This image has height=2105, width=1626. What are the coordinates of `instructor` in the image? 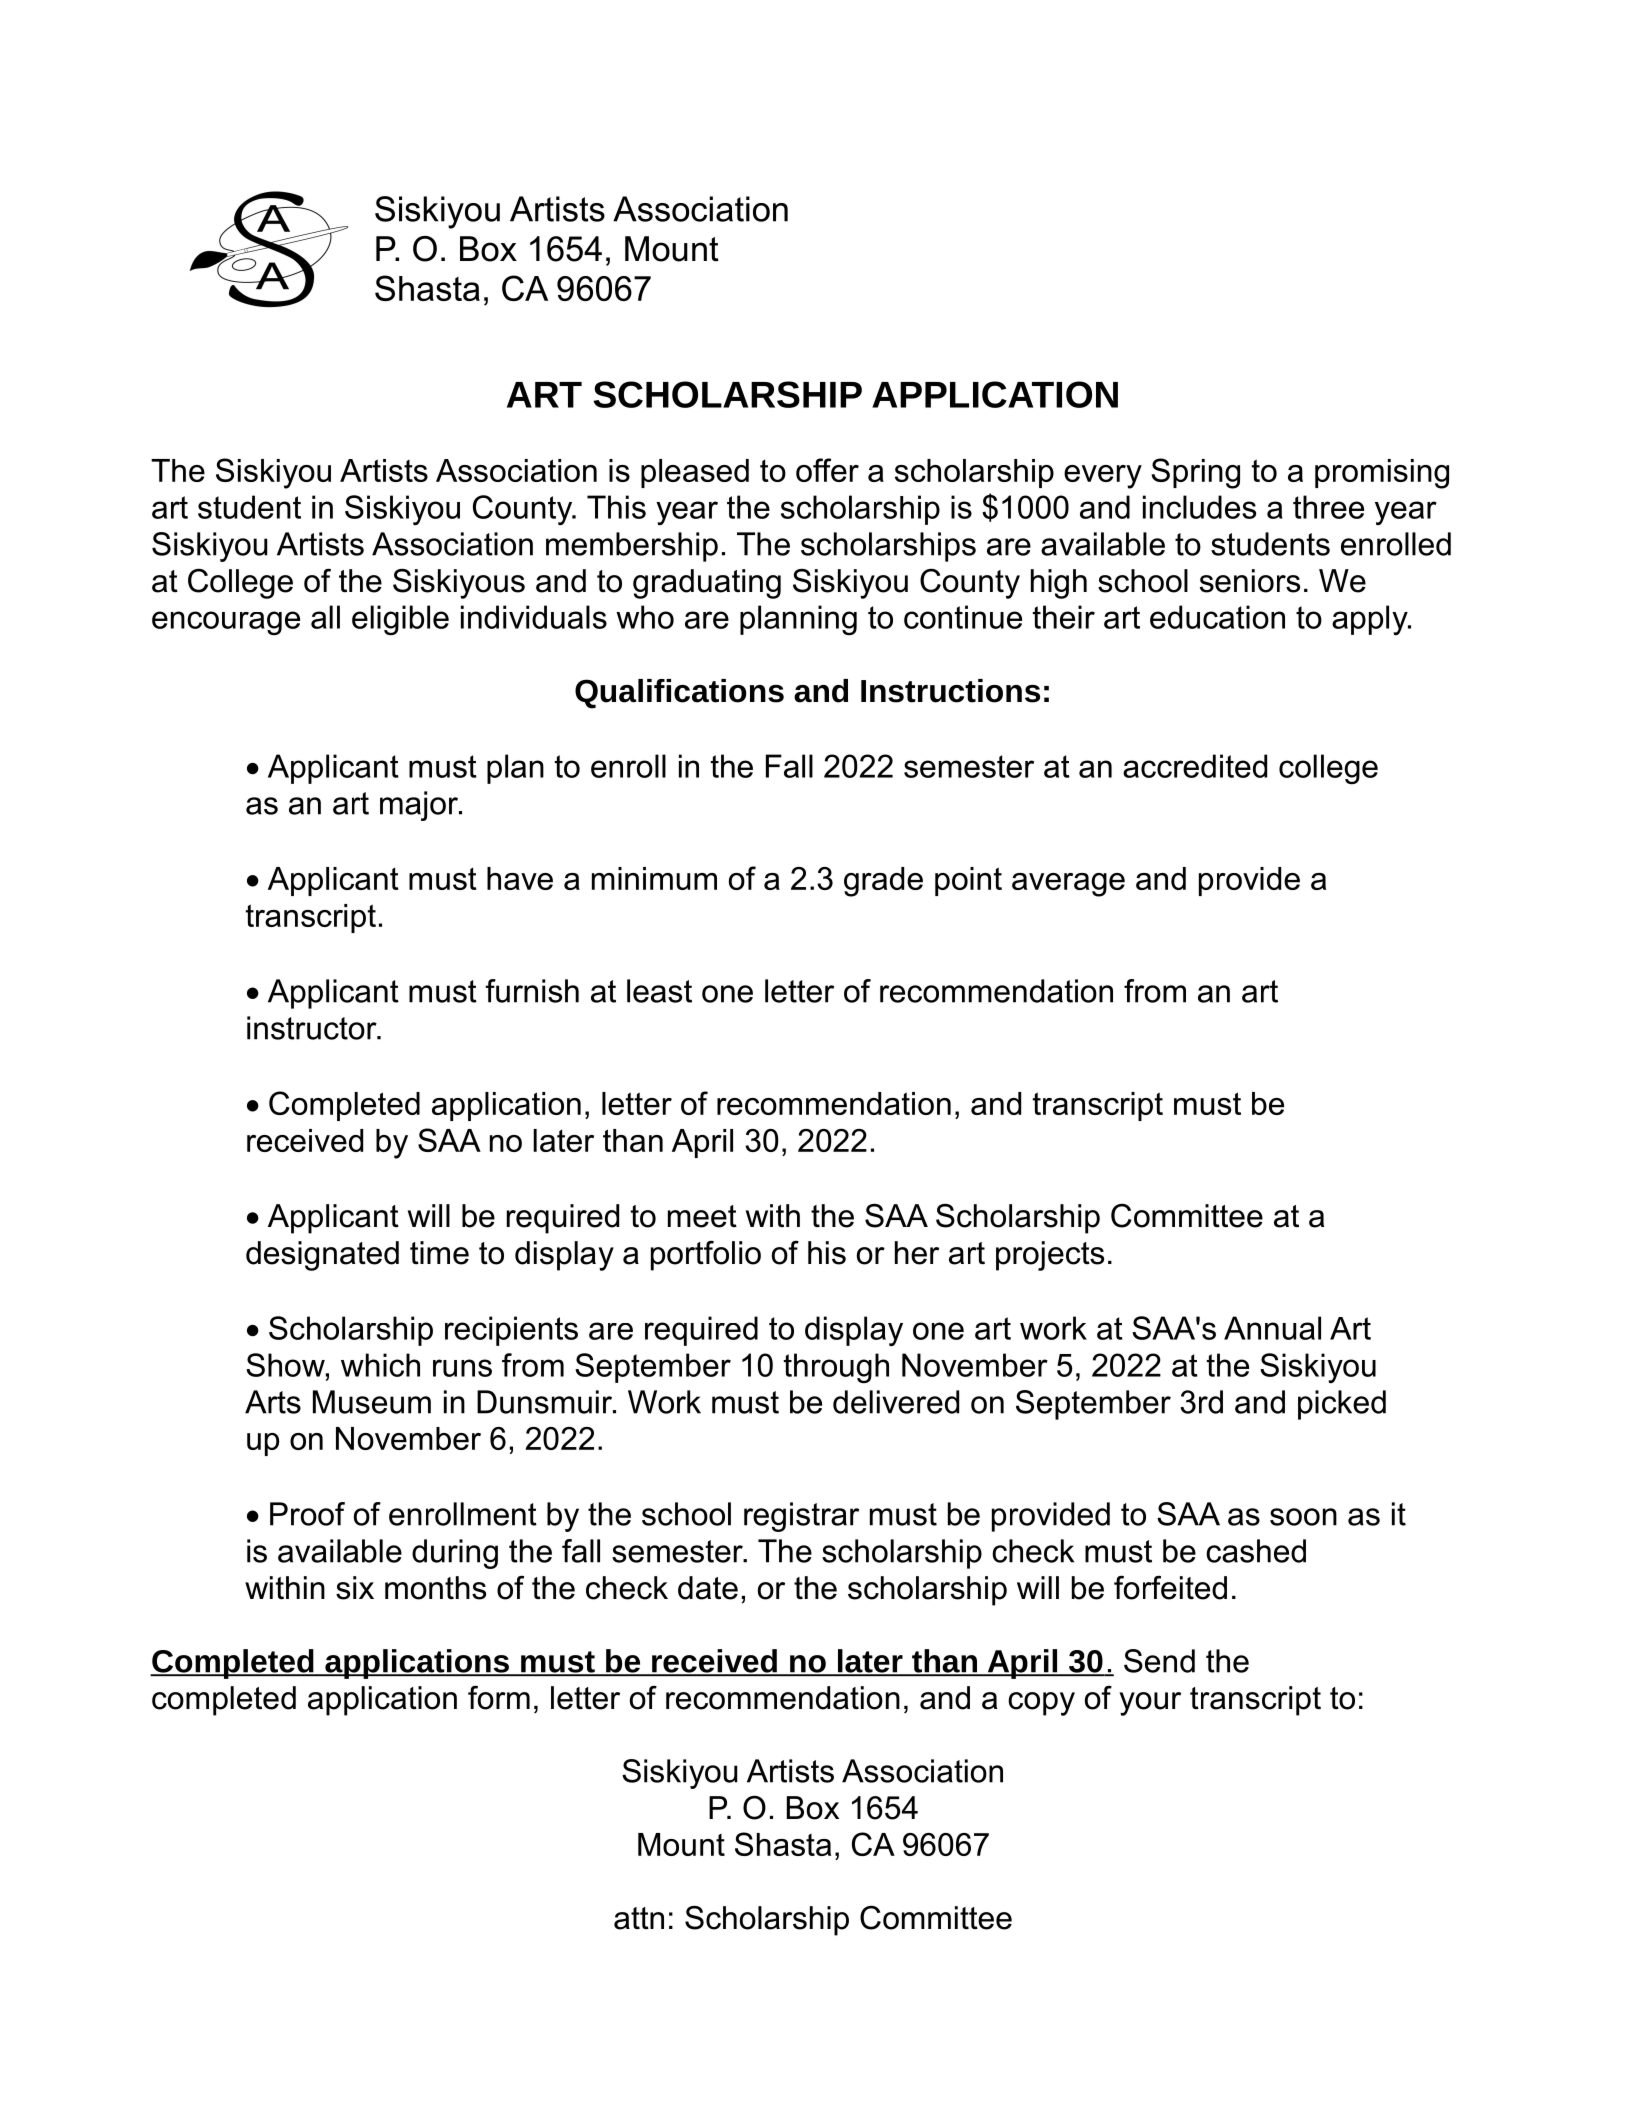 It's located at (313, 1028).
